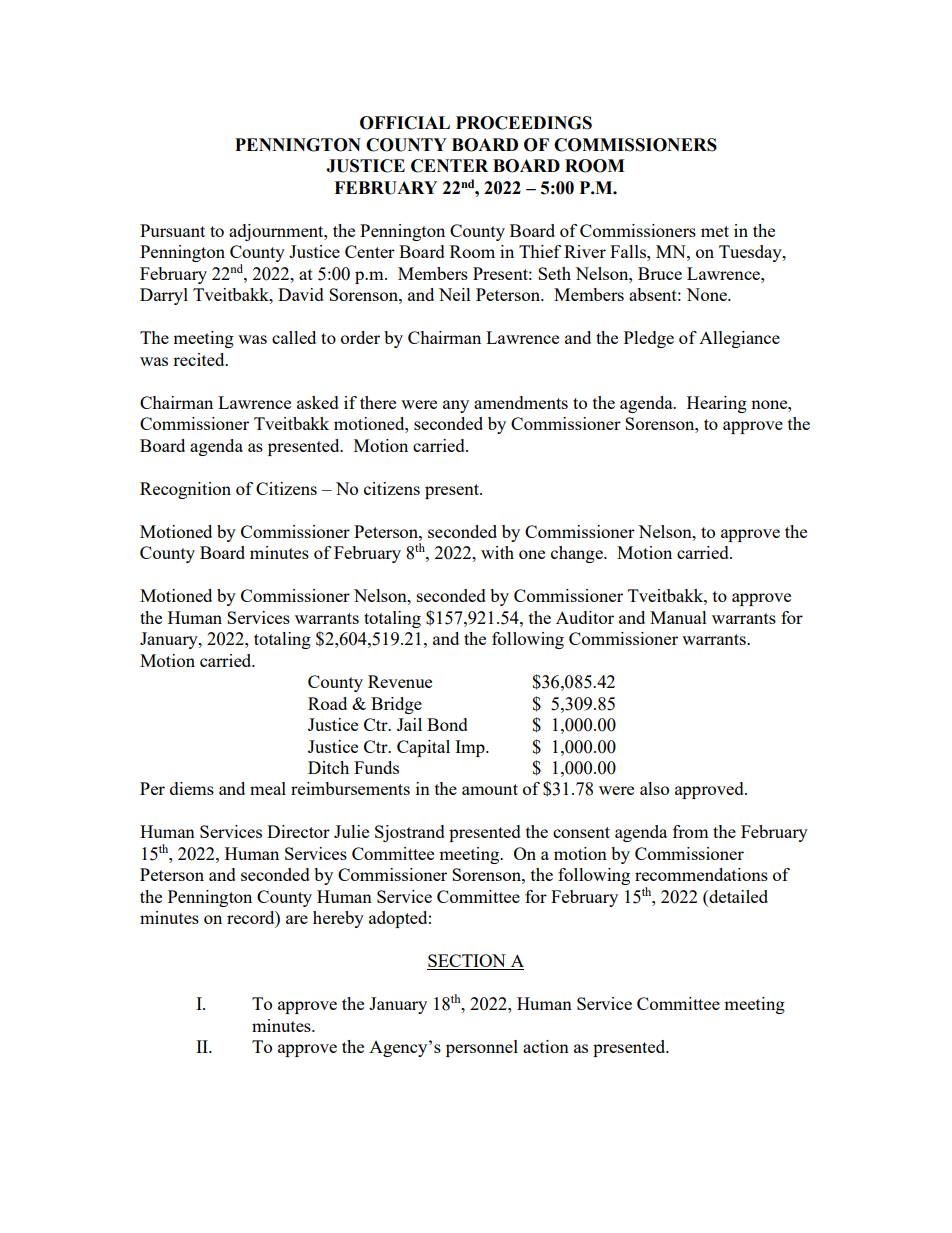 Image resolution: width=952 pixels, height=1233 pixels. What do you see at coordinates (715, 231) in the image?
I see `met` at bounding box center [715, 231].
